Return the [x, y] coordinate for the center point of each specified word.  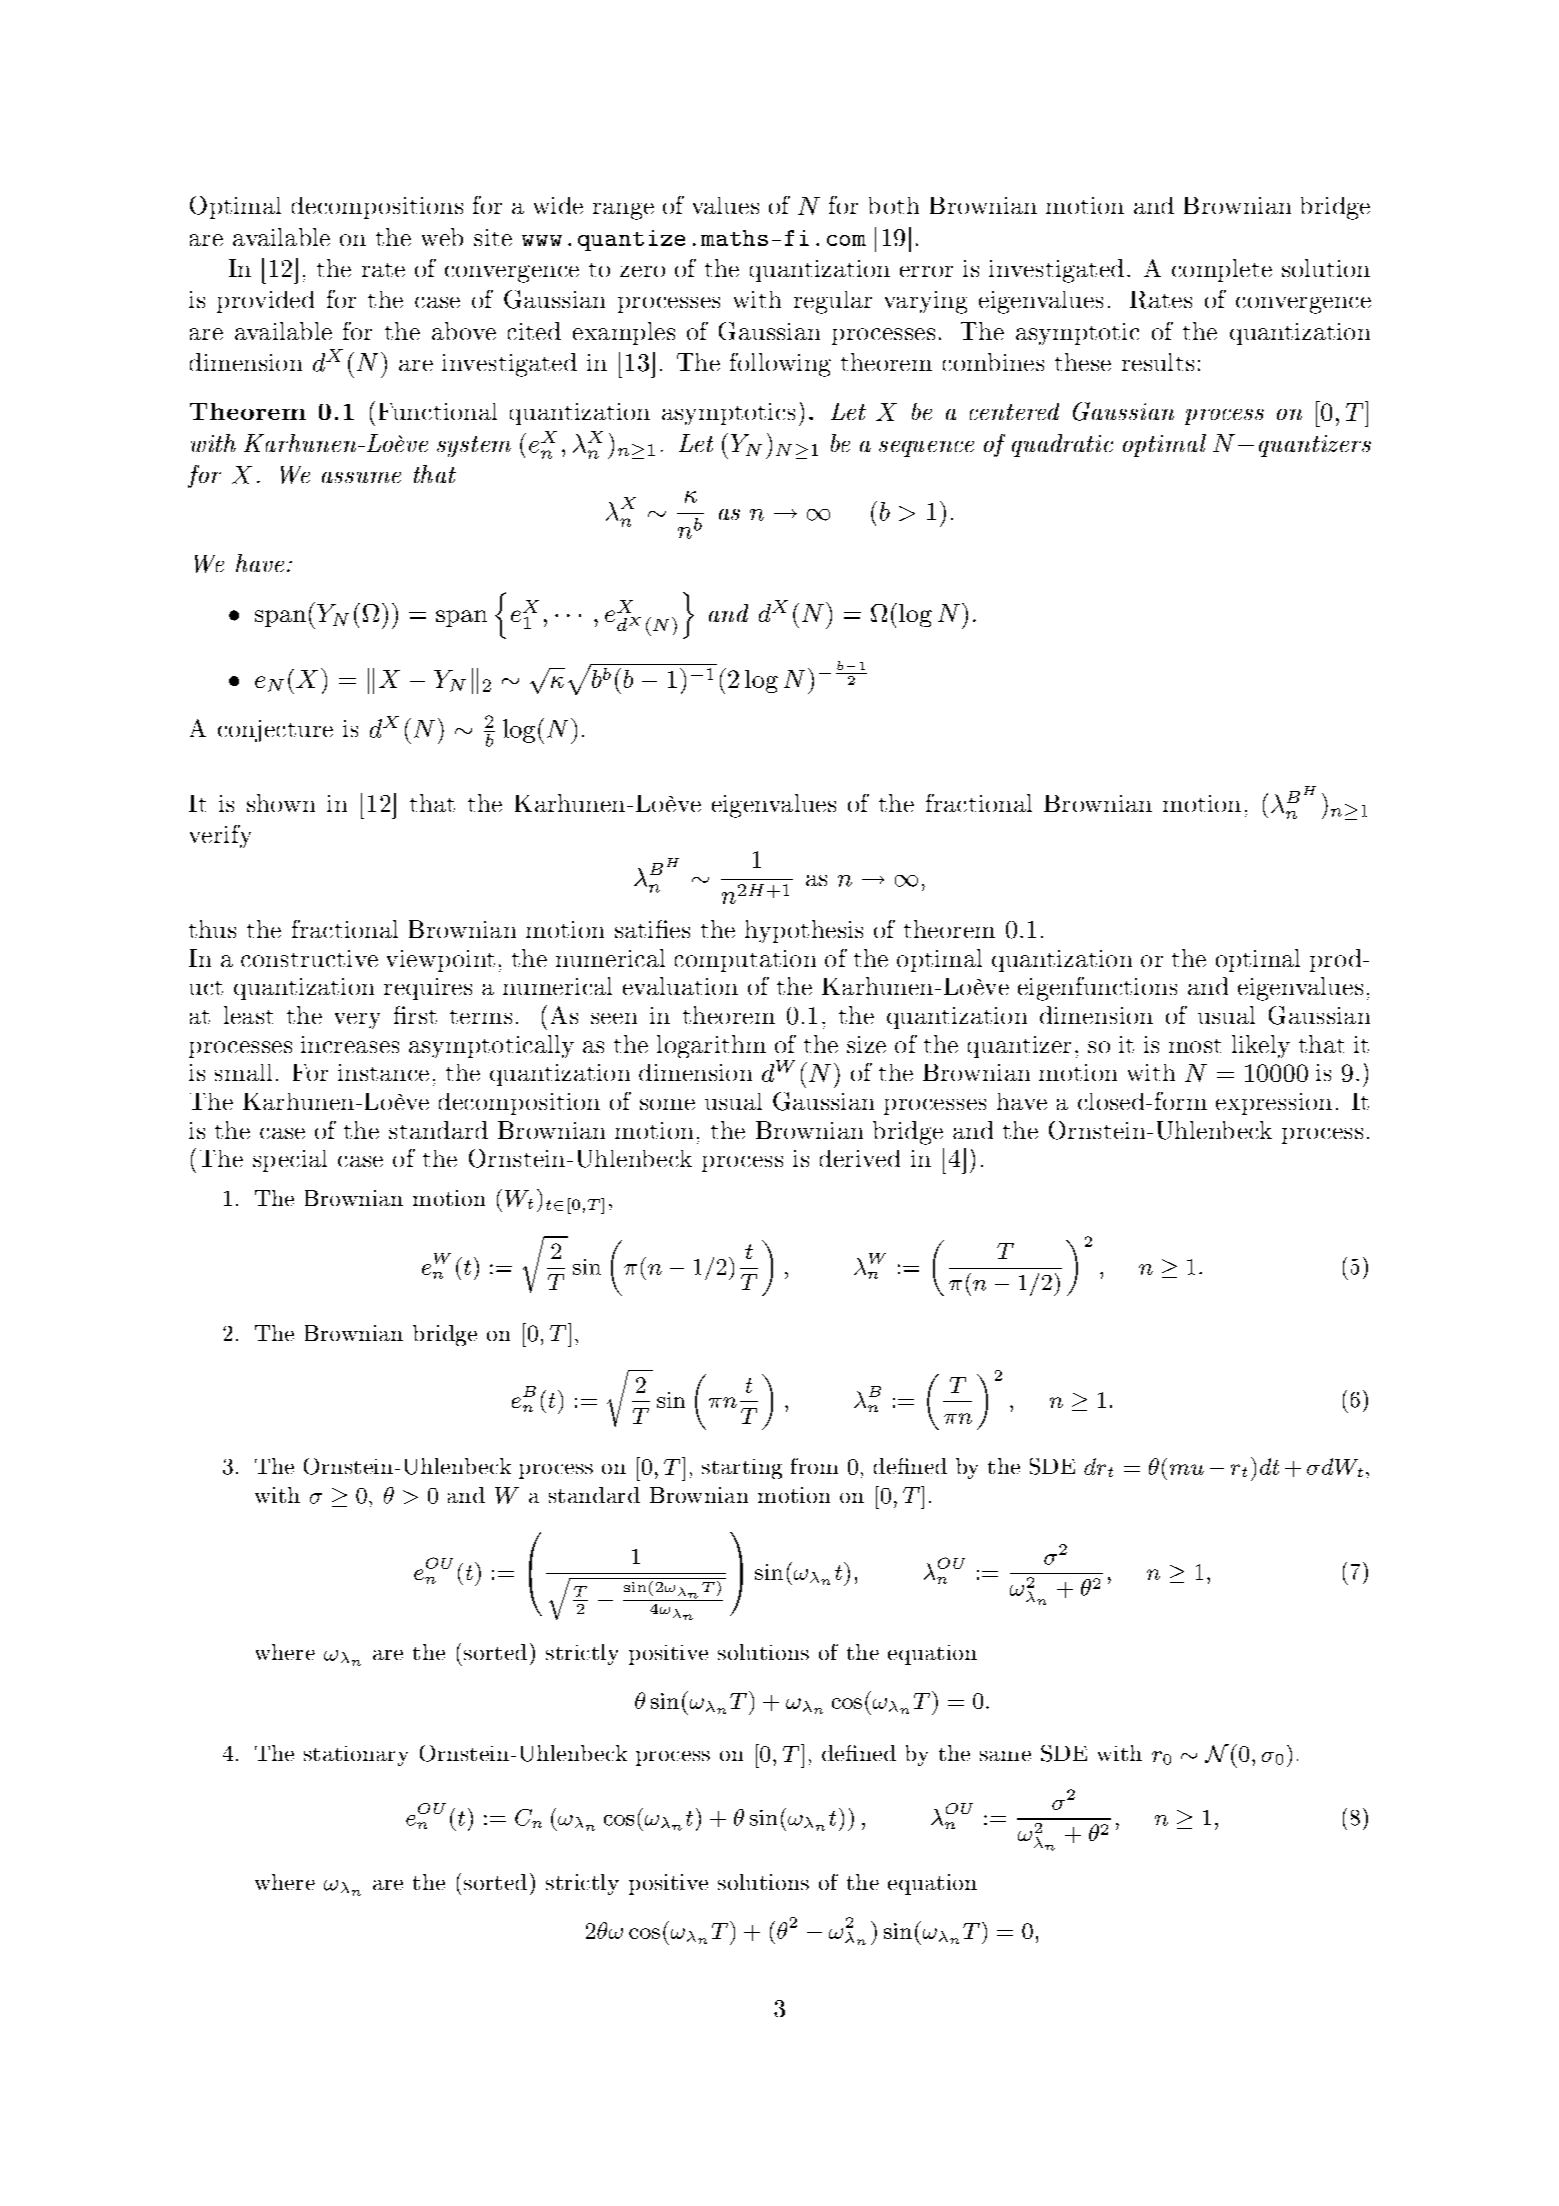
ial [313, 1158]
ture [309, 730]
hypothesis [804, 931]
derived [860, 1158]
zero [642, 271]
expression [1274, 1104]
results [1158, 362]
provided [265, 302]
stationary [356, 1756]
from [814, 1466]
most [1195, 1046]
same [1005, 1756]
